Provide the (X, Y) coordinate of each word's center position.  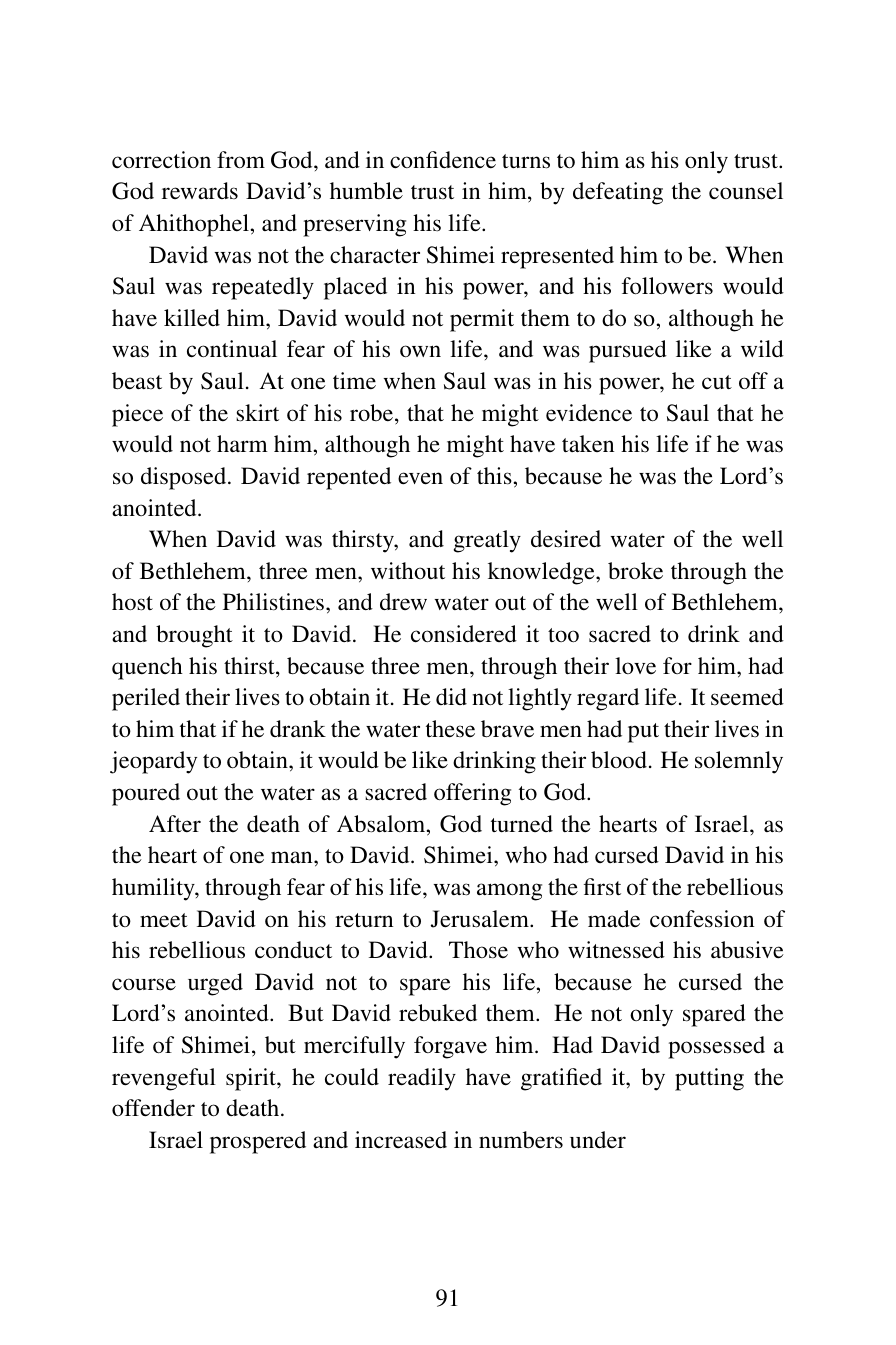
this (495, 476)
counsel (746, 191)
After (175, 824)
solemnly (739, 762)
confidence (443, 160)
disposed (185, 478)
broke (635, 571)
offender (153, 1108)
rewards (200, 190)
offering (472, 794)
